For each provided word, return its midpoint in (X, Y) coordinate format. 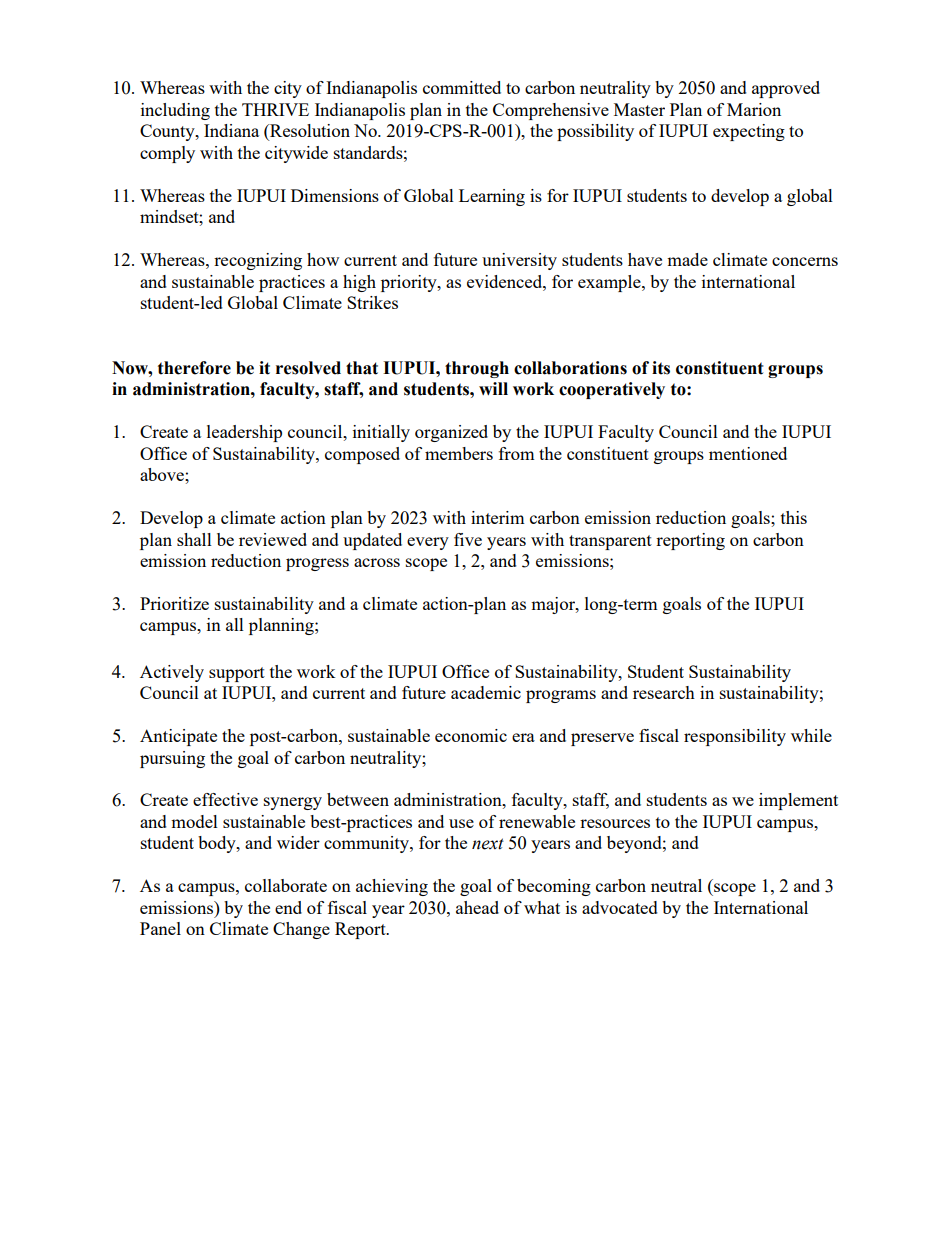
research (664, 692)
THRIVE (275, 109)
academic (486, 692)
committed (462, 87)
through (477, 369)
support (237, 674)
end (288, 907)
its (661, 368)
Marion (754, 109)
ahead (477, 907)
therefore (194, 368)
